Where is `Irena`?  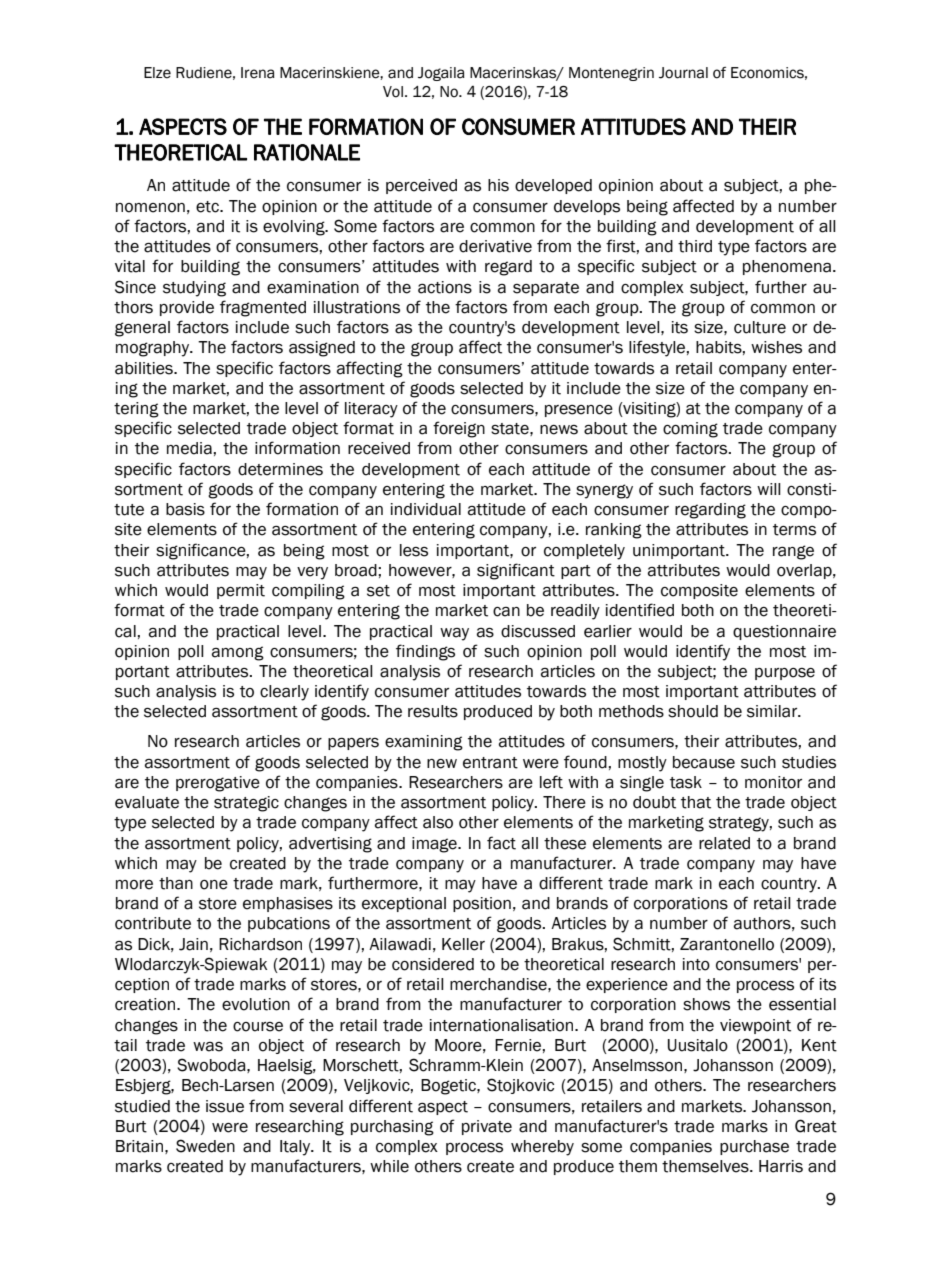 Irena is located at coordinates (258, 73).
